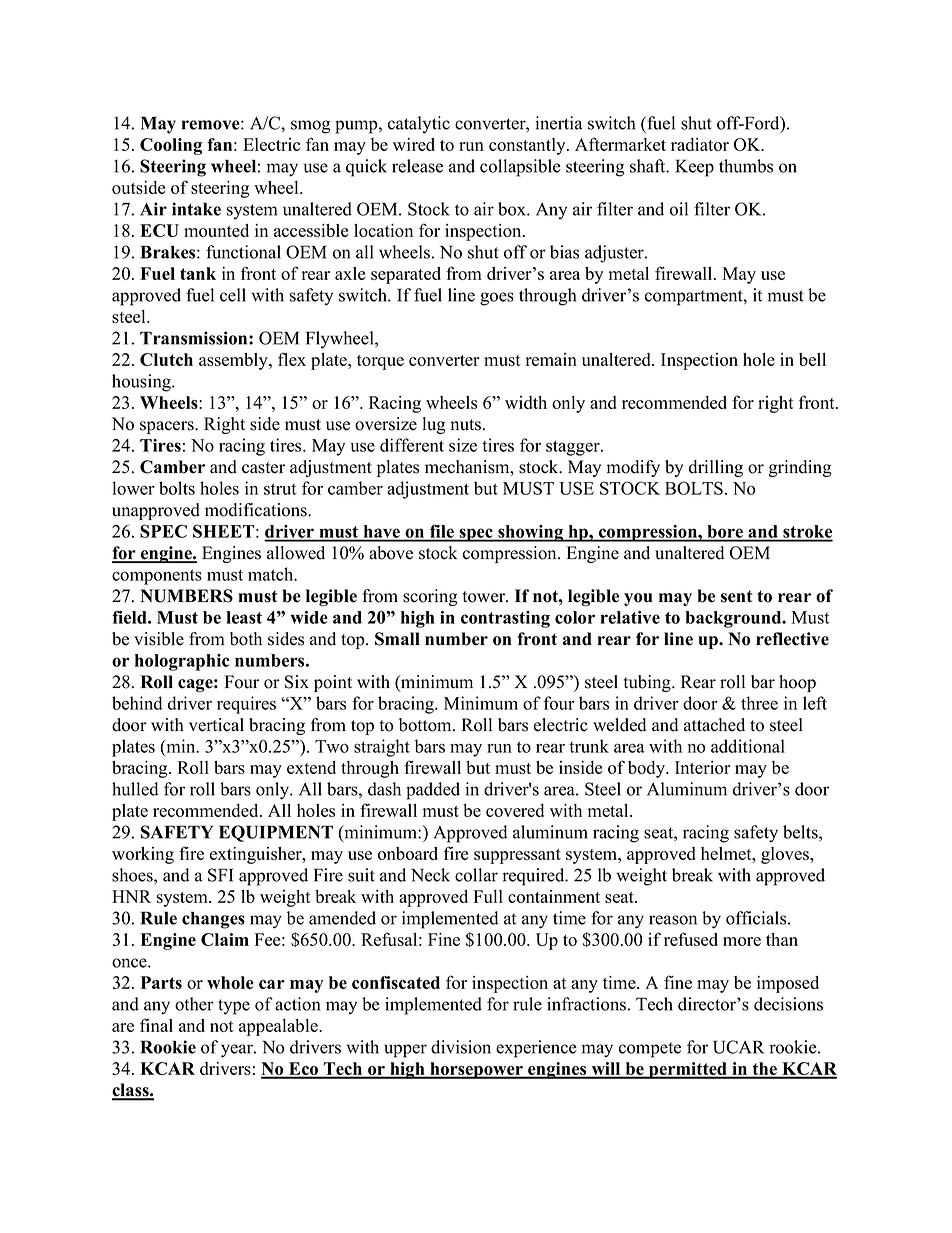 This document has height=1233, width=952. I want to click on sent, so click(736, 596).
